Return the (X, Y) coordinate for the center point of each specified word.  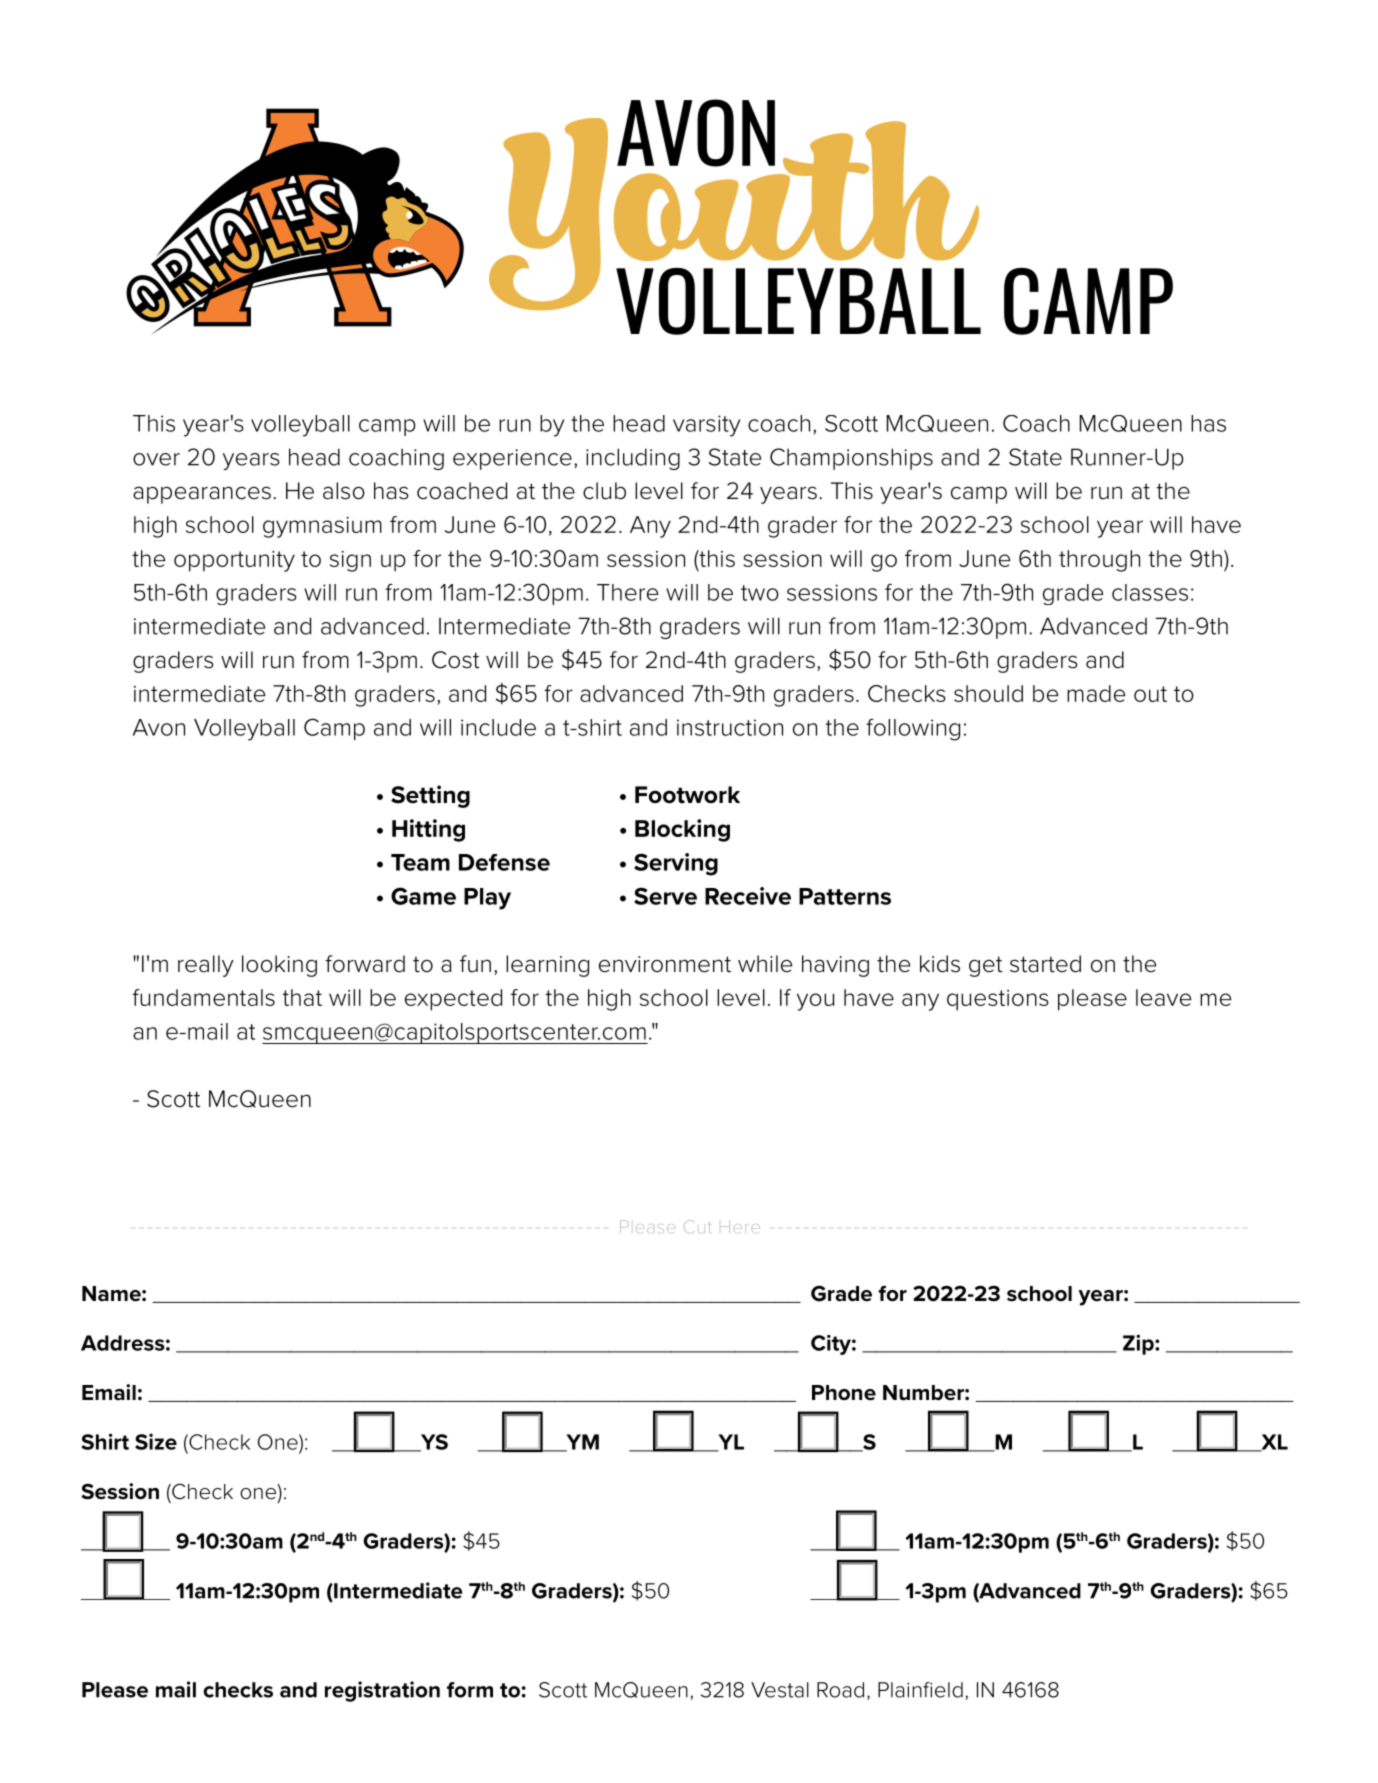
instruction (730, 727)
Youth (734, 214)
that (302, 997)
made (1096, 693)
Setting (430, 796)
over (156, 459)
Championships (851, 459)
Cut (697, 1226)
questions (998, 1000)
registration (382, 1691)
